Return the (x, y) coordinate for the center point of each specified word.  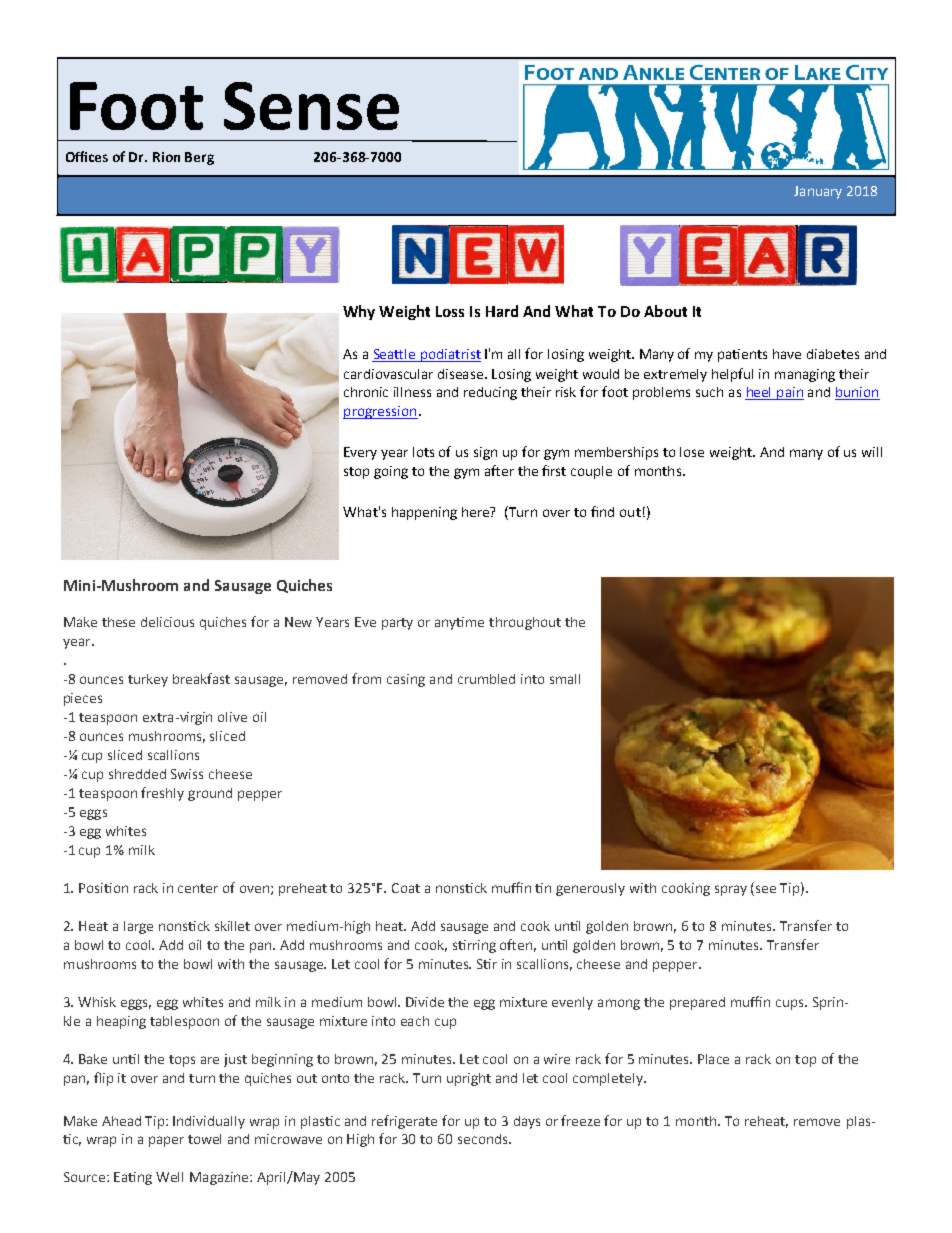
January (818, 192)
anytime (459, 623)
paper (166, 1141)
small (565, 679)
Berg (199, 158)
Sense (311, 106)
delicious (167, 622)
